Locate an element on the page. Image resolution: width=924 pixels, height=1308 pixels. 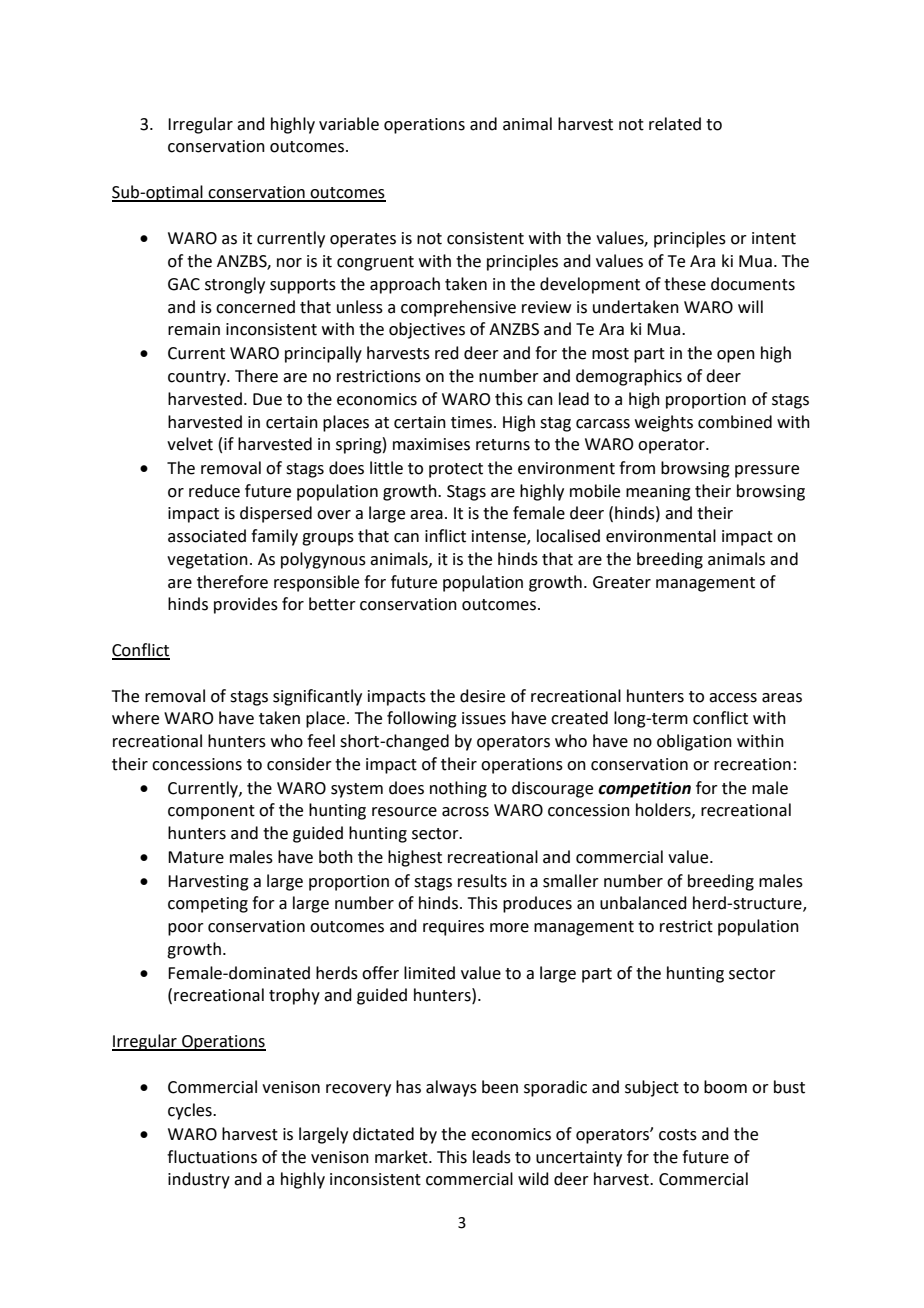
desire is located at coordinates (482, 696).
